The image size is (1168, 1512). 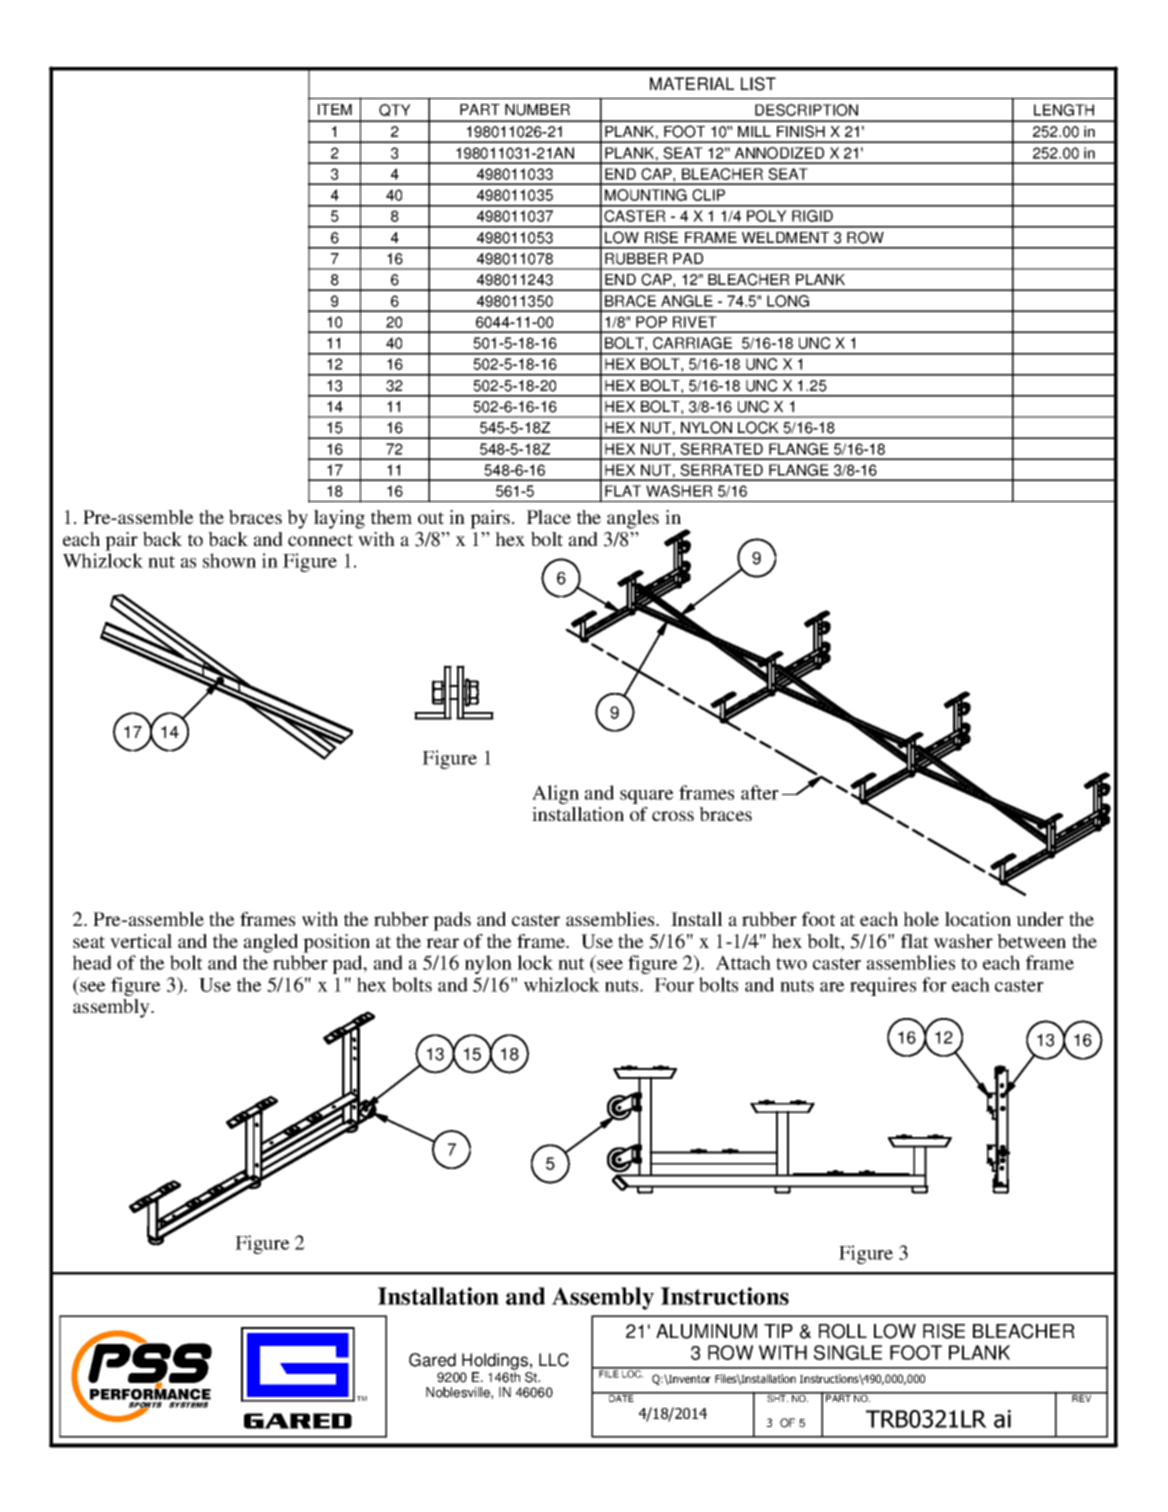 What do you see at coordinates (760, 792) in the page?
I see `after` at bounding box center [760, 792].
